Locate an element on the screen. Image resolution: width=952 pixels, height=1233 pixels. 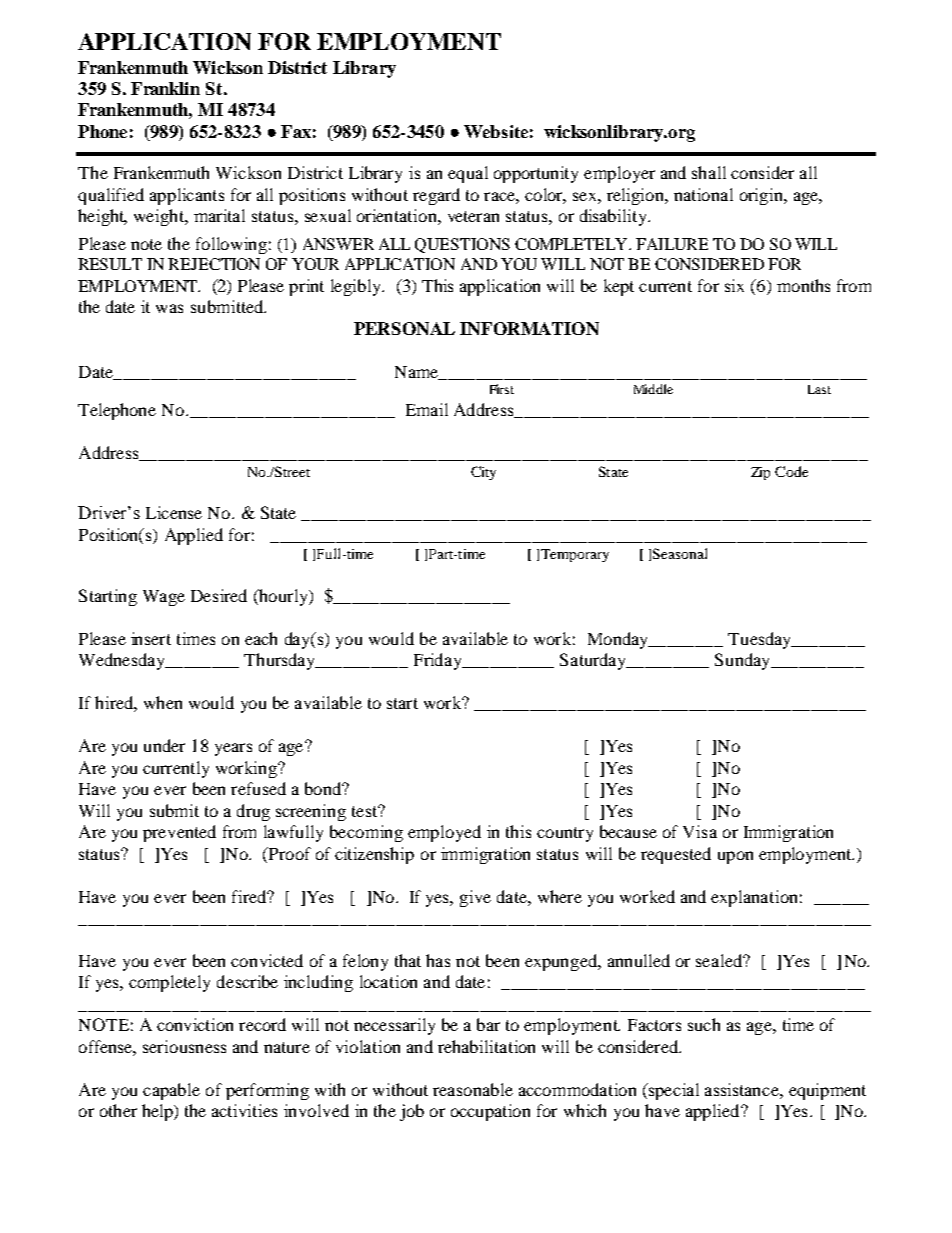
Franklin is located at coordinates (165, 88).
